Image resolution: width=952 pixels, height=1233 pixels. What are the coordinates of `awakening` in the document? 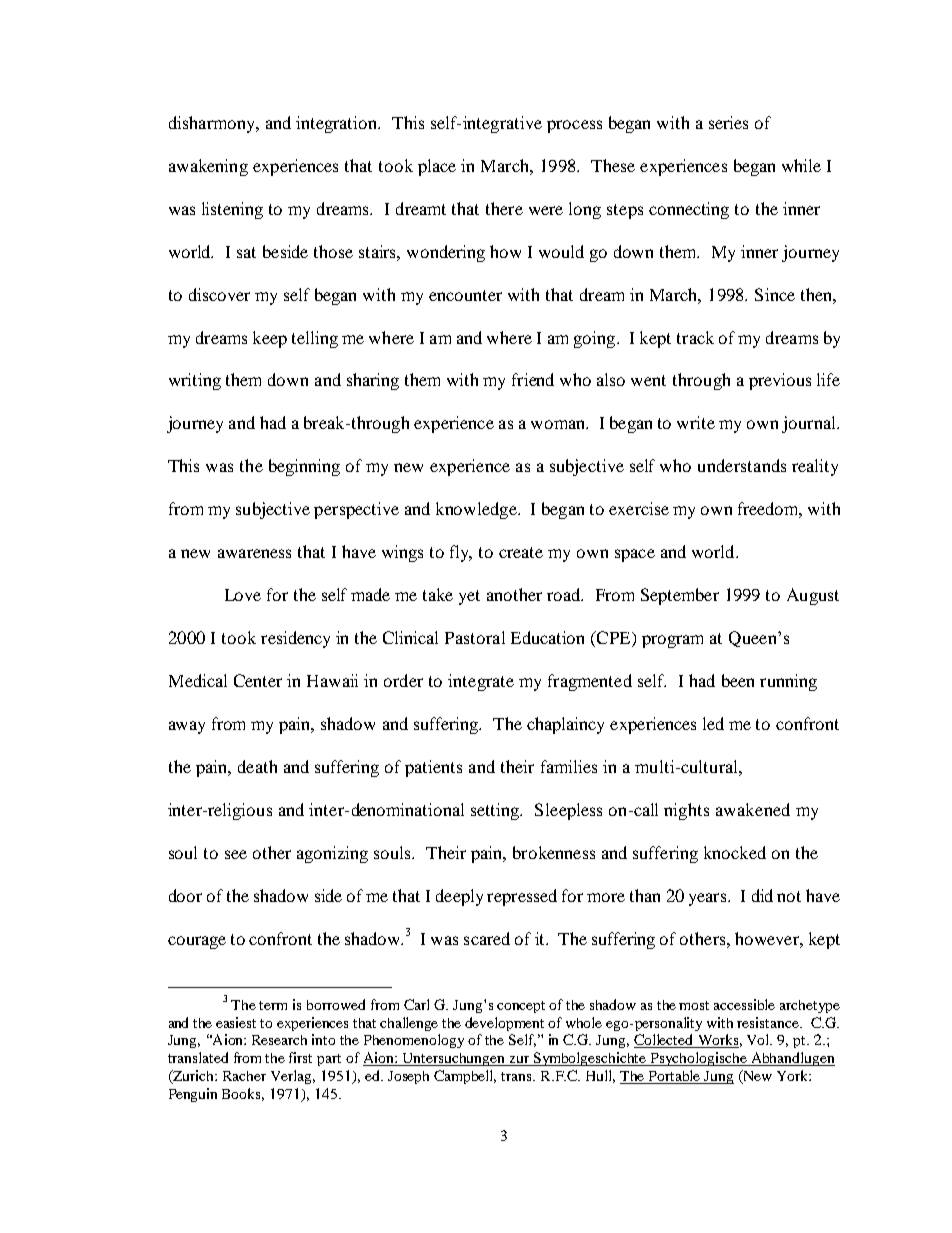 It's located at (208, 167).
